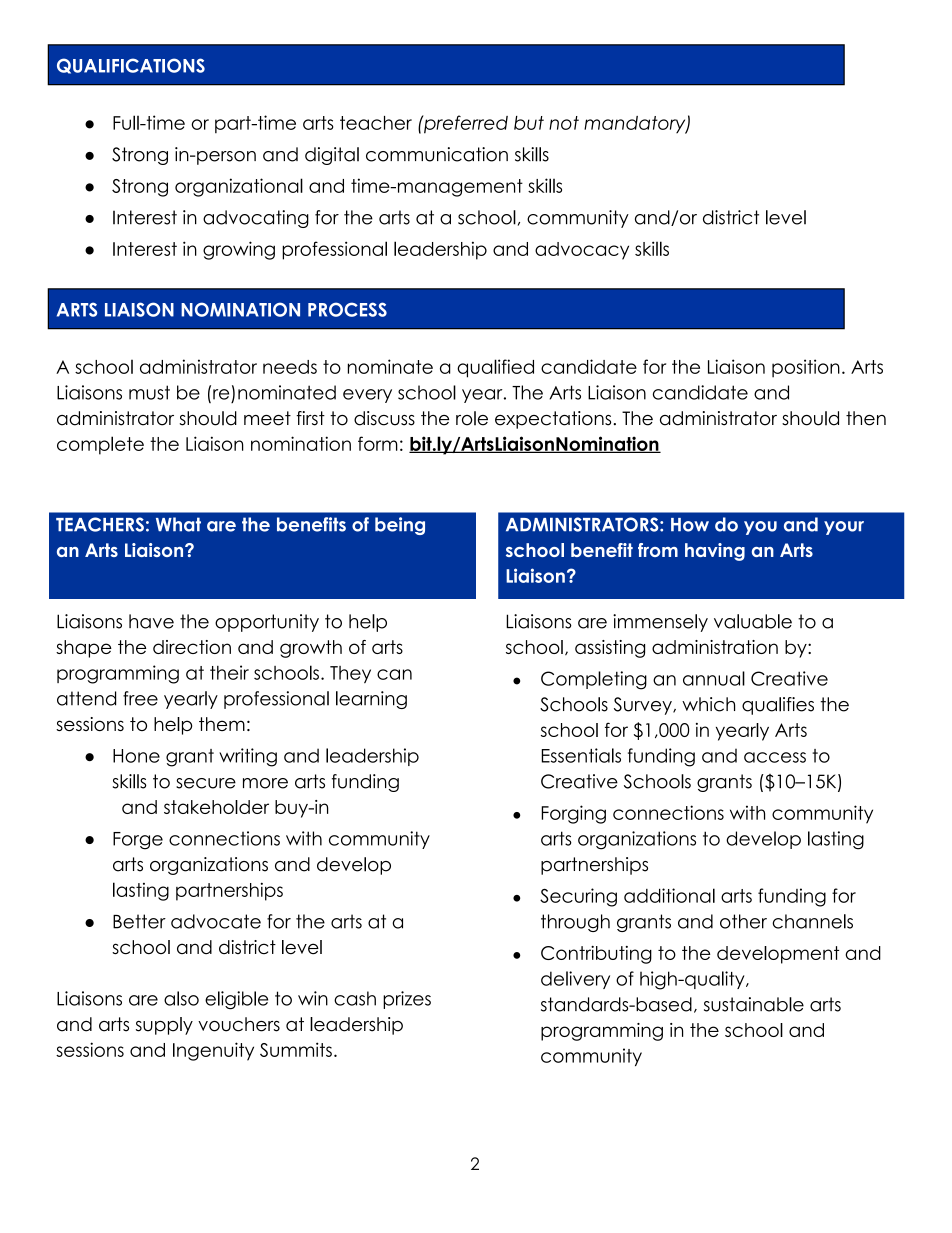 The width and height of the screenshot is (952, 1233). What do you see at coordinates (465, 124) in the screenshot?
I see `preferred` at bounding box center [465, 124].
